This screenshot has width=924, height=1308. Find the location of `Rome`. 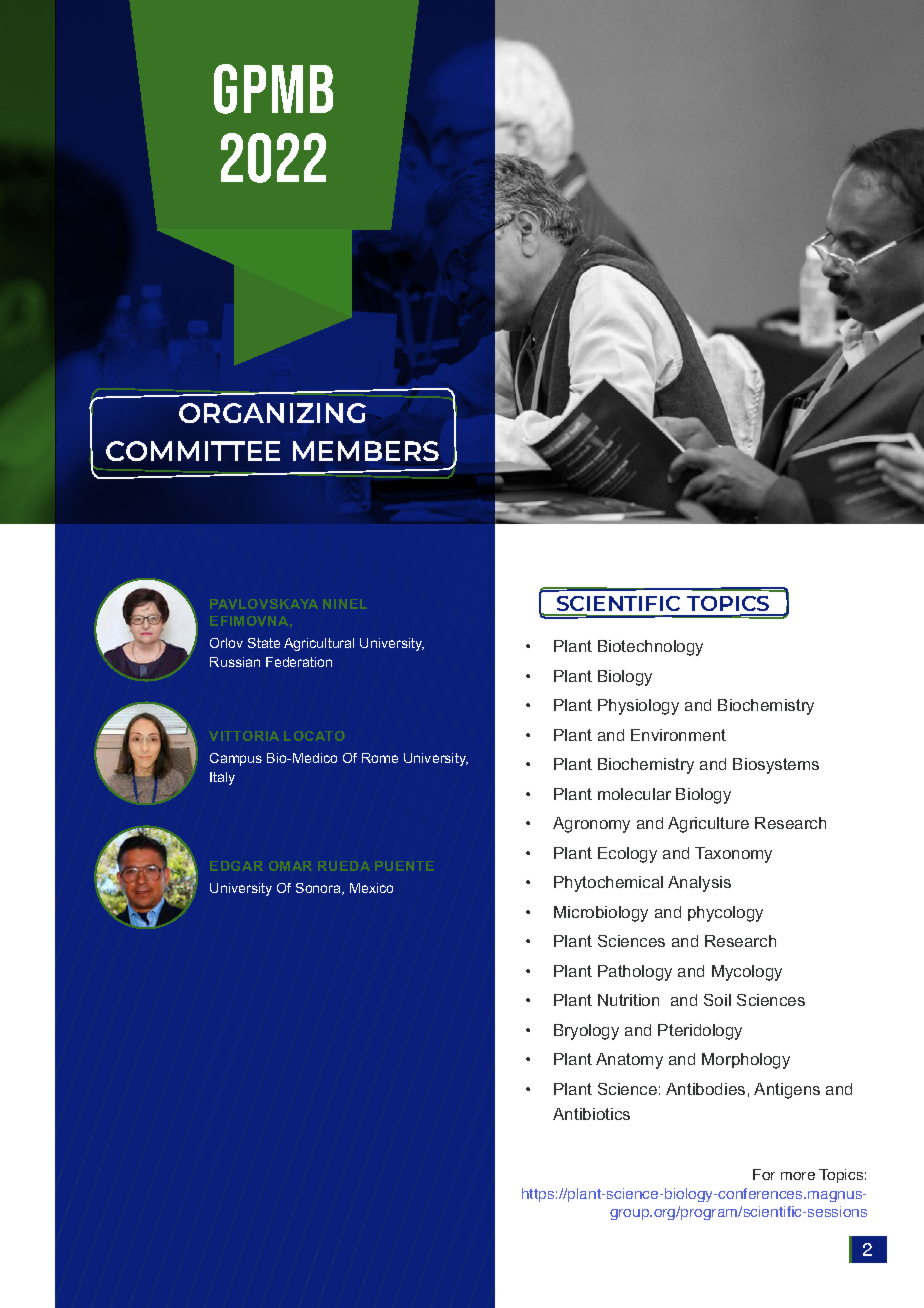

Rome is located at coordinates (380, 758).
